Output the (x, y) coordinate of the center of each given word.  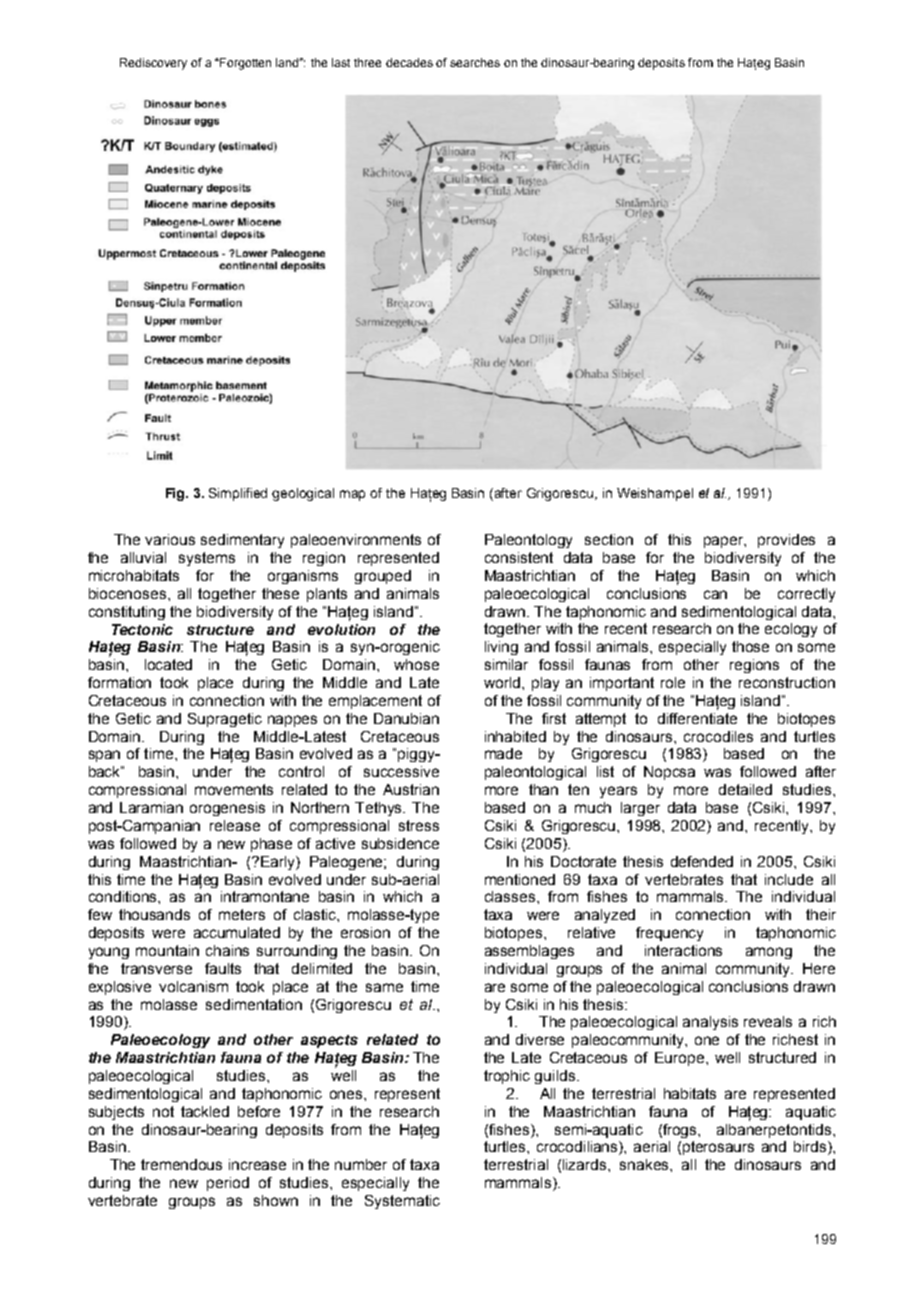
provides (786, 541)
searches (475, 62)
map (352, 495)
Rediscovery (153, 64)
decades (409, 62)
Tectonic (142, 629)
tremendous (181, 1164)
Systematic (402, 1202)
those (750, 646)
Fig (176, 494)
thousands (154, 914)
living (501, 648)
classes (511, 896)
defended (702, 861)
